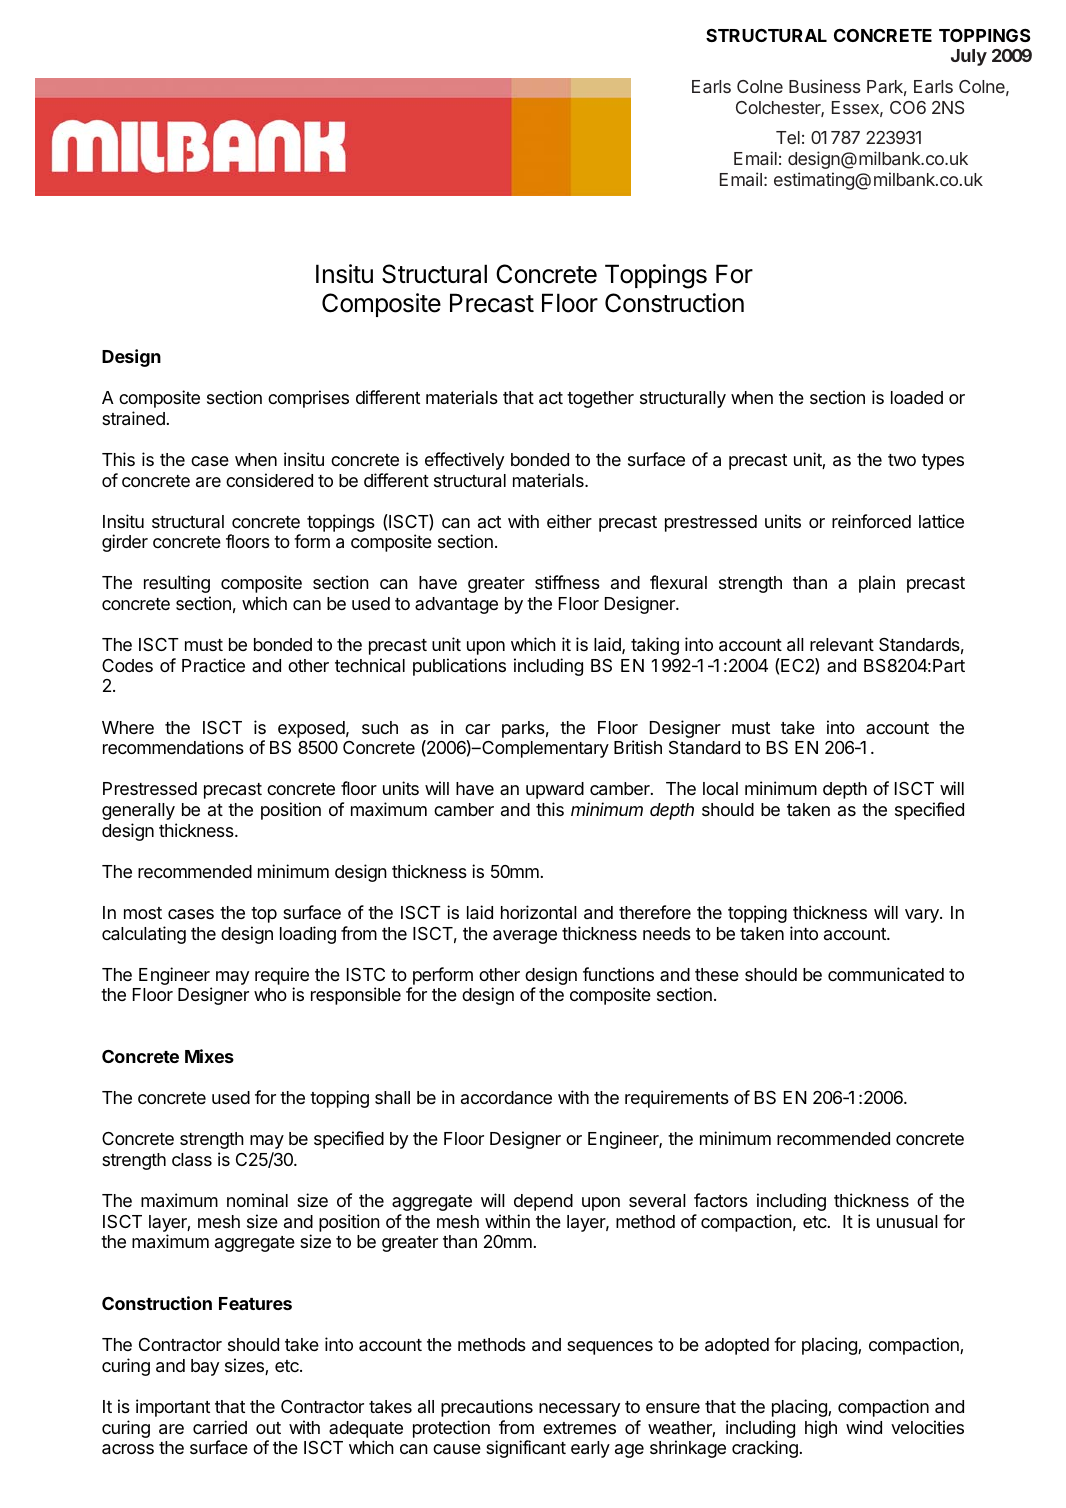  I want to click on communicated, so click(886, 974).
